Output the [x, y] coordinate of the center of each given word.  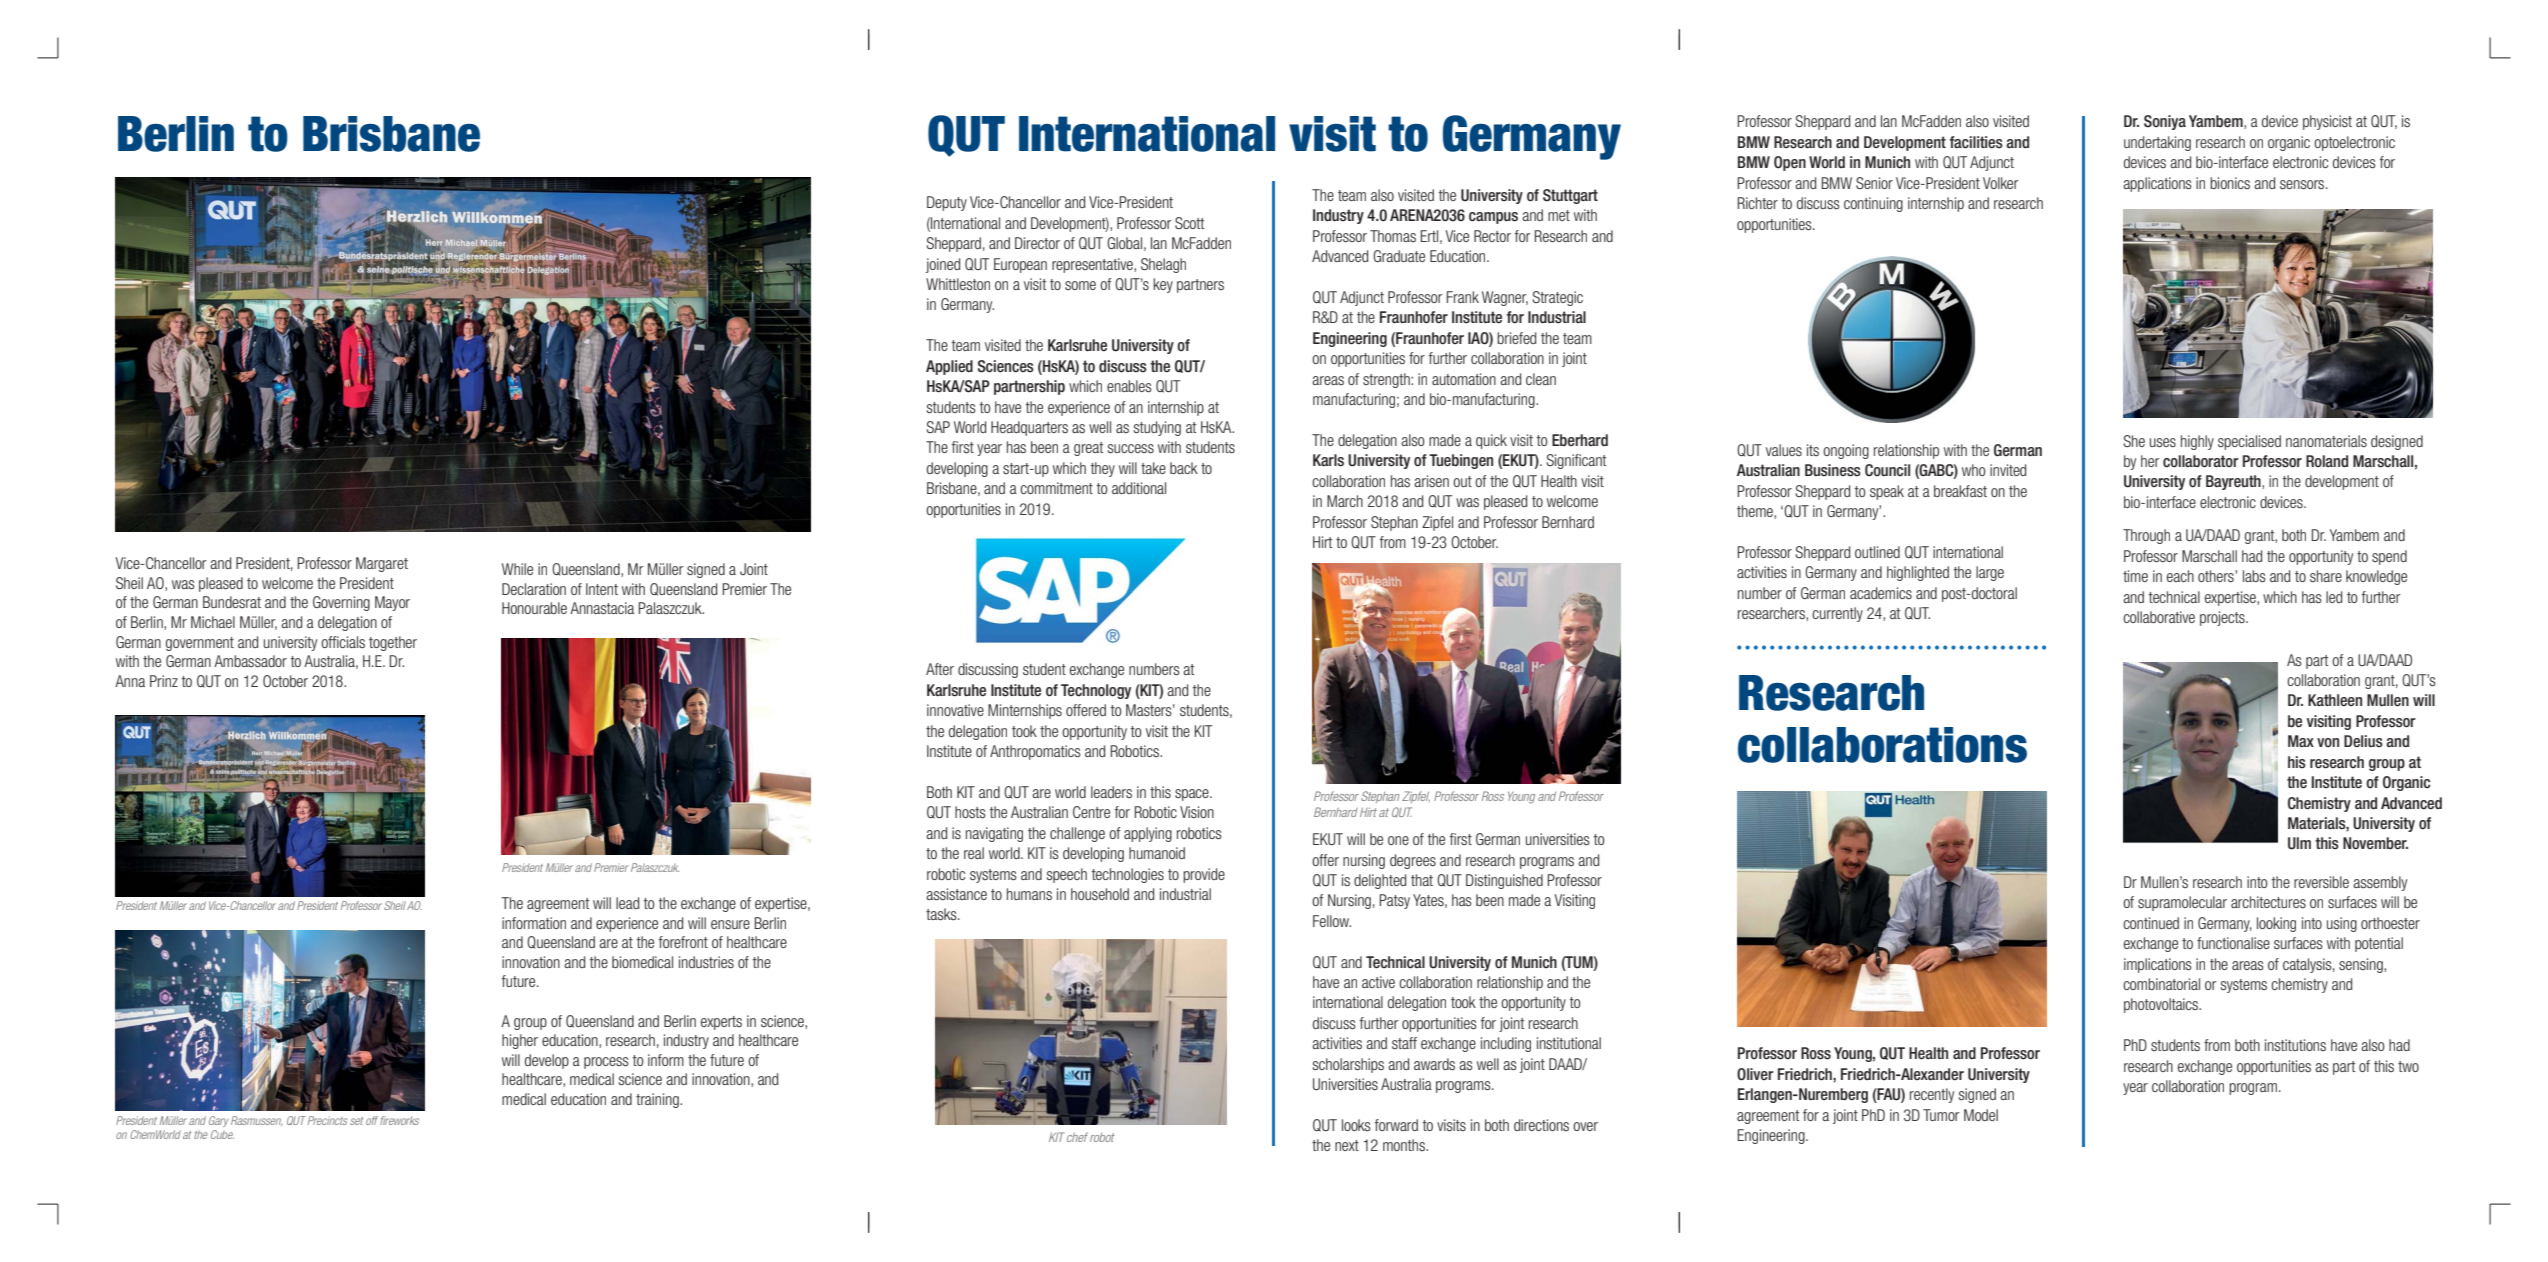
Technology [1096, 691]
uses [2163, 442]
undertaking [2157, 143]
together [393, 643]
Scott [1189, 223]
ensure [730, 924]
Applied [949, 367]
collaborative [2159, 617]
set [356, 1121]
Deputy [947, 203]
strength [1387, 380]
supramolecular [2182, 903]
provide [1204, 875]
